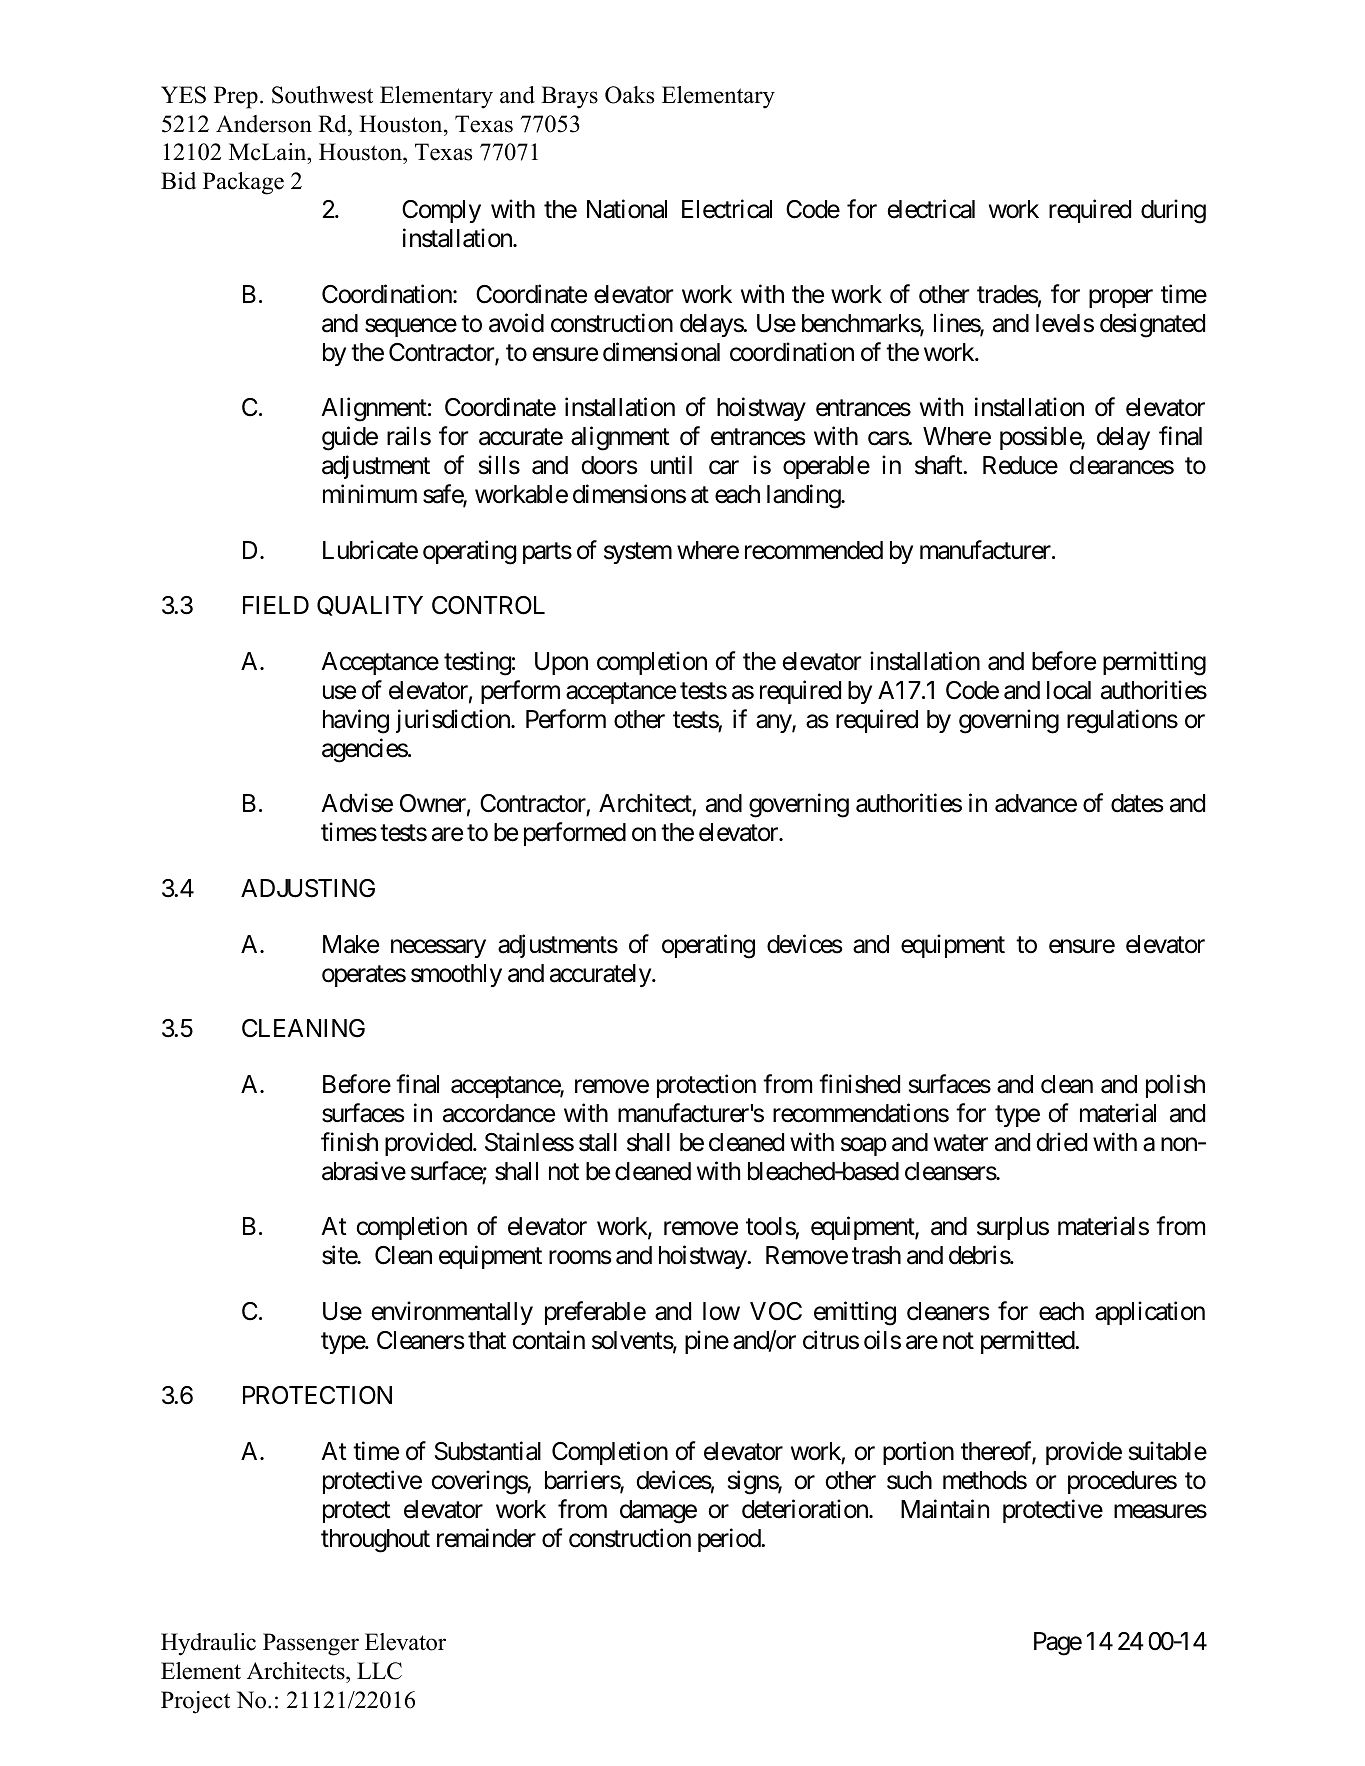 This screenshot has width=1365, height=1766. What do you see at coordinates (1069, 690) in the screenshot?
I see `local` at bounding box center [1069, 690].
